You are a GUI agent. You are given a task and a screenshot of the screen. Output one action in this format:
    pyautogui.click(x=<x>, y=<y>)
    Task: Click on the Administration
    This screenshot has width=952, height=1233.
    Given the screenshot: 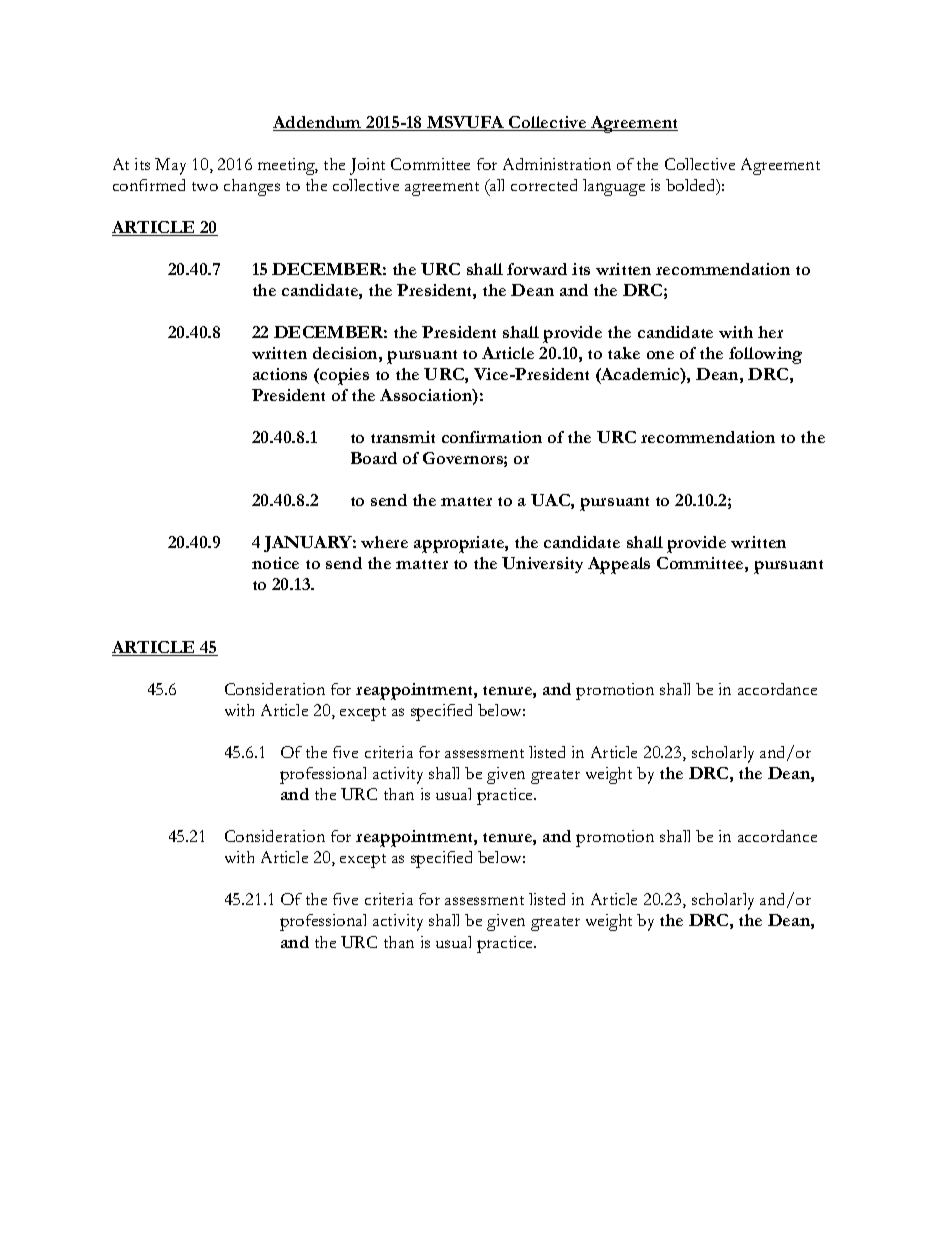 What is the action you would take?
    pyautogui.click(x=557, y=164)
